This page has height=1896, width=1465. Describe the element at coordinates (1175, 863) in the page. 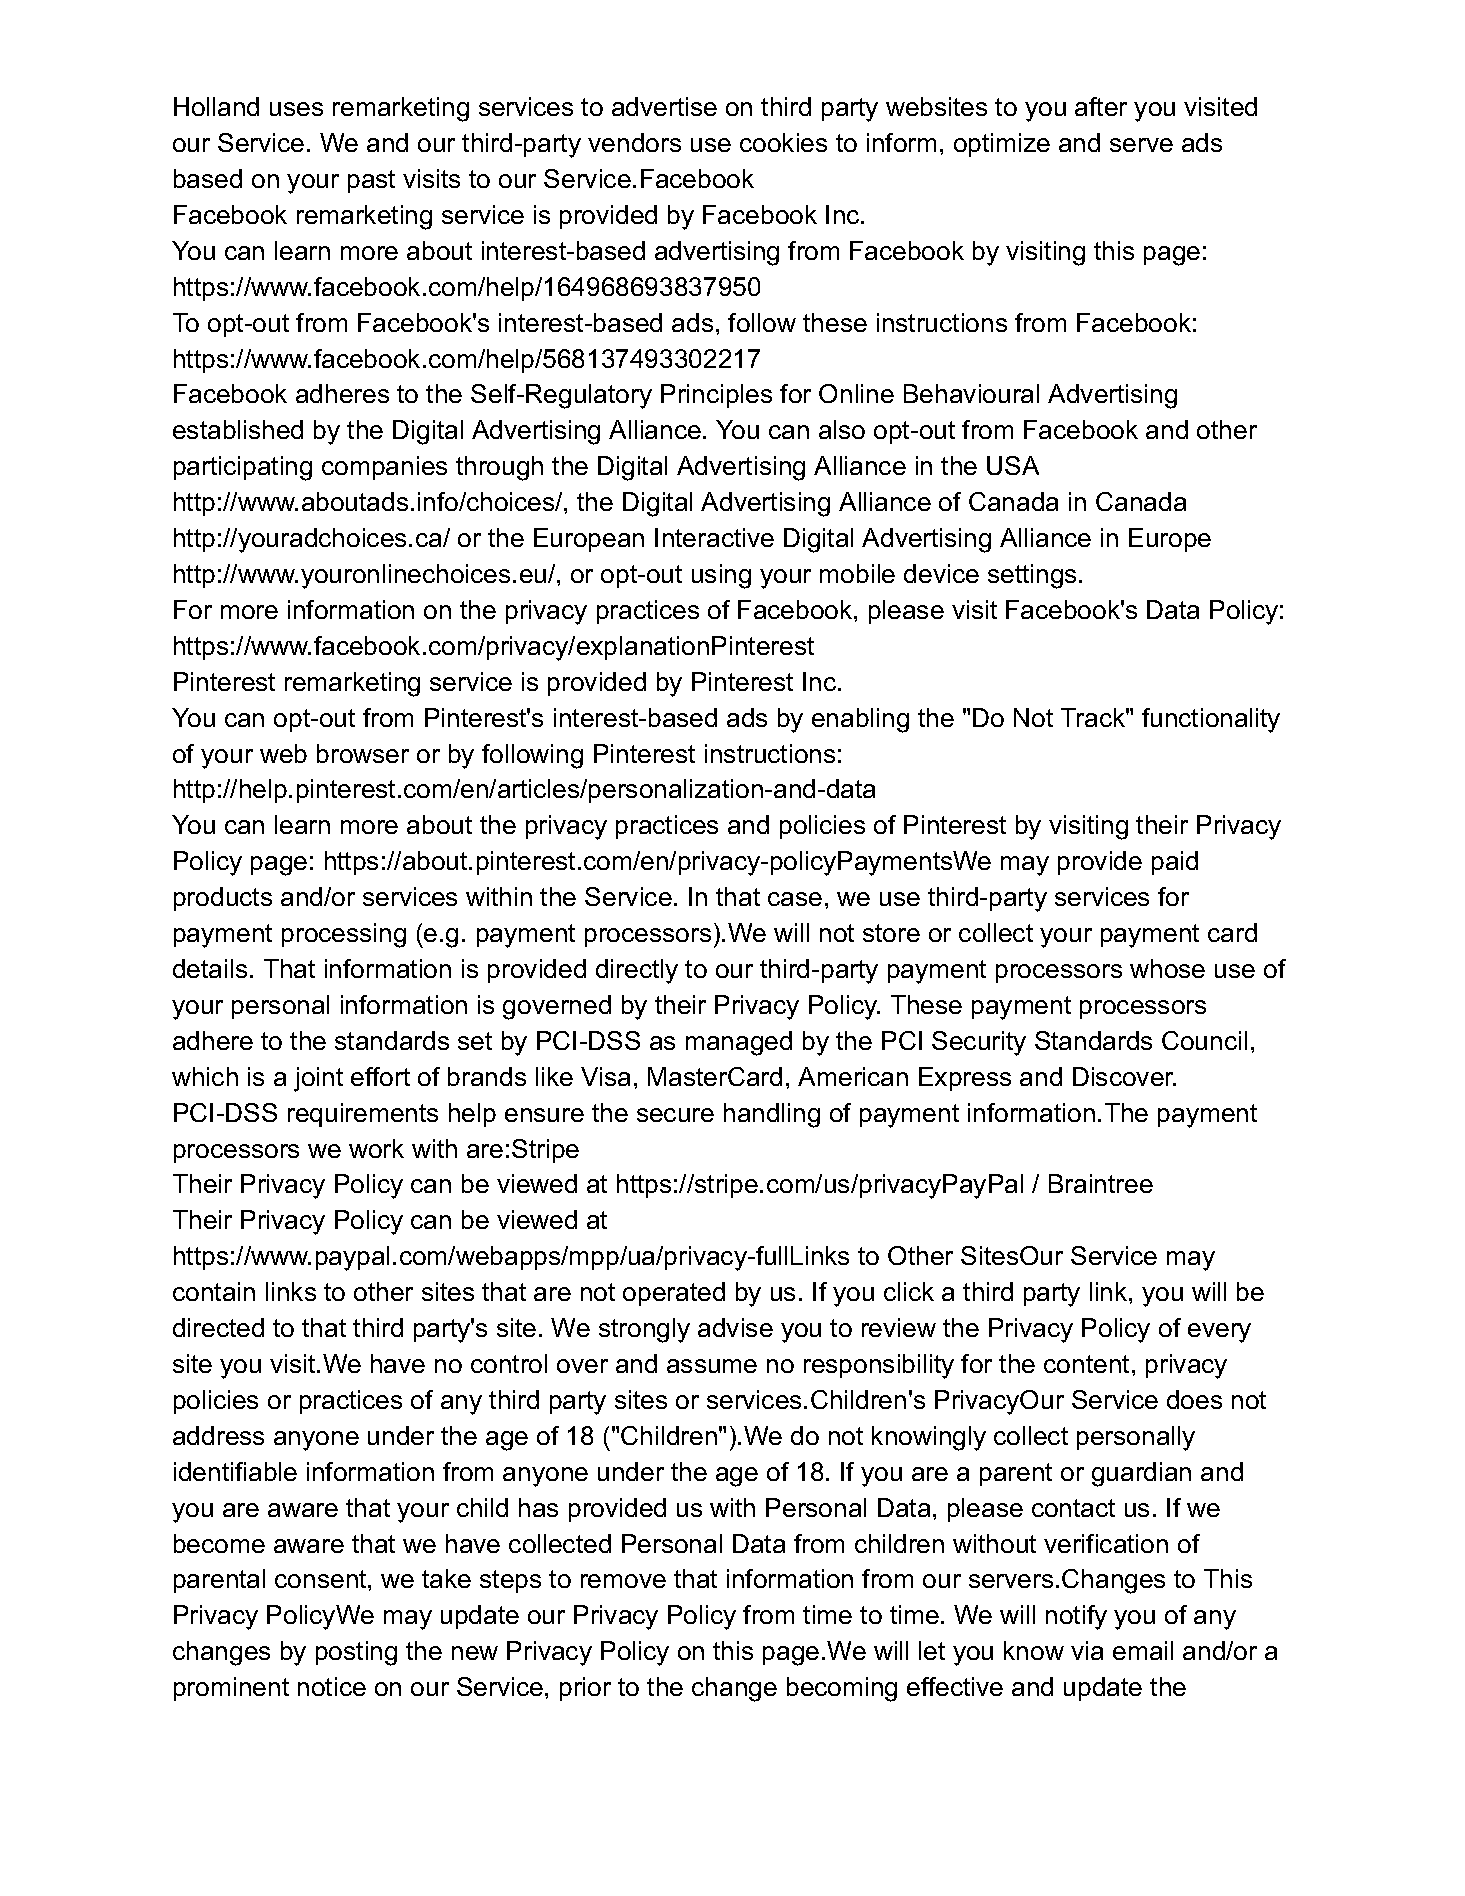

I see `paid` at that location.
